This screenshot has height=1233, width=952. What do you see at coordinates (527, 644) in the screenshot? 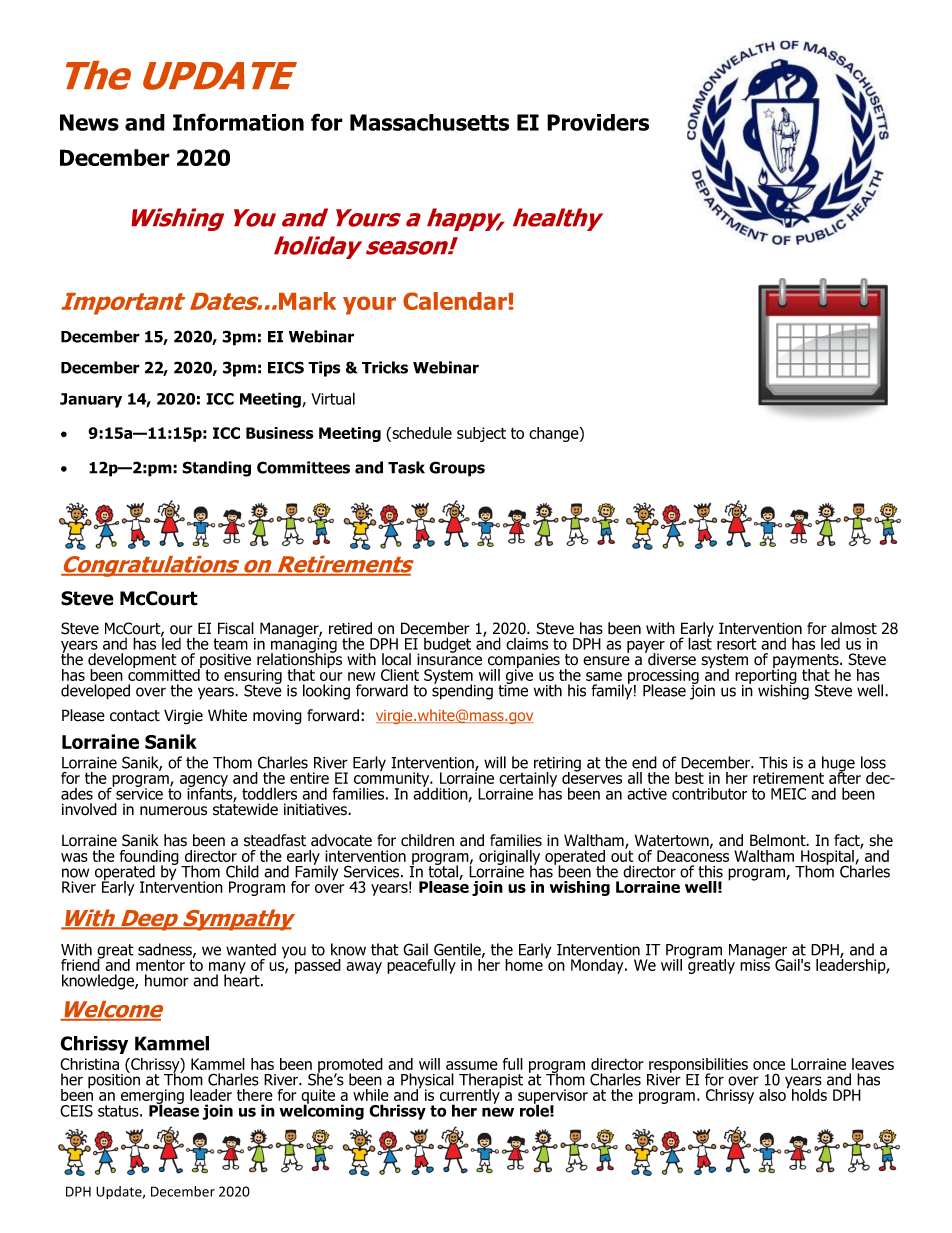
I see `claims` at bounding box center [527, 644].
